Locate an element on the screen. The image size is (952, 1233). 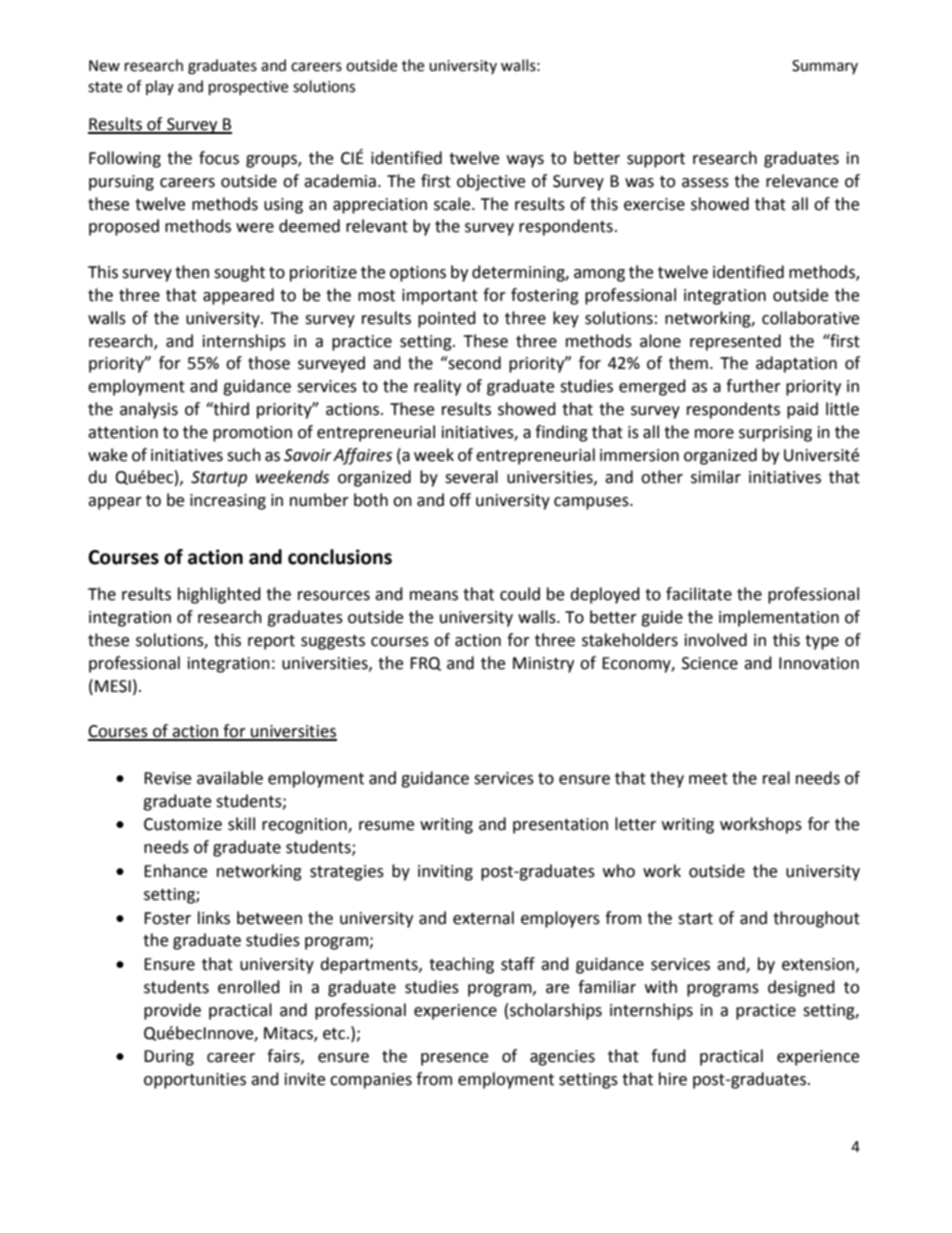
During is located at coordinates (169, 1058).
